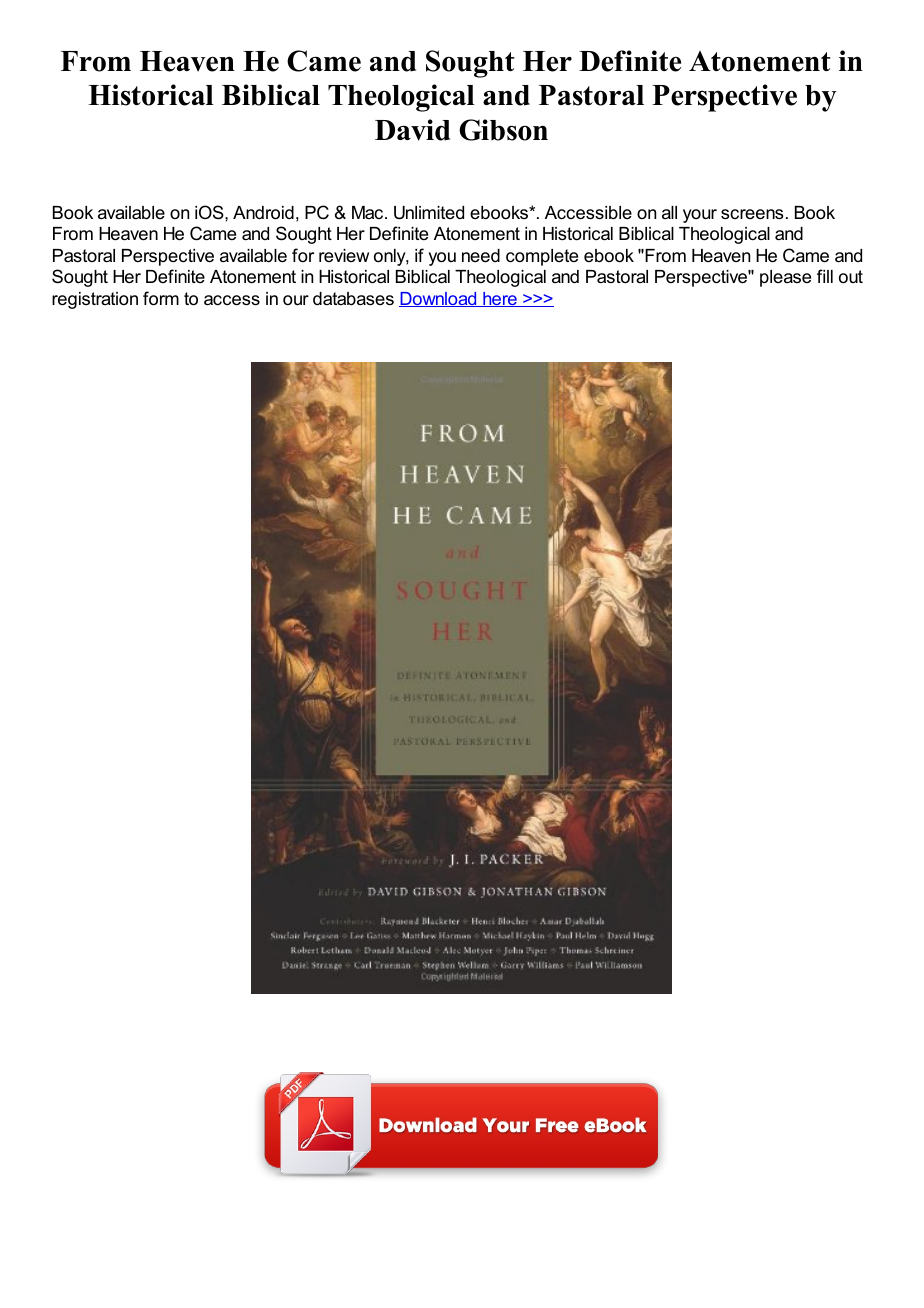 This screenshot has height=1308, width=924. What do you see at coordinates (263, 213) in the screenshot?
I see `Android` at bounding box center [263, 213].
